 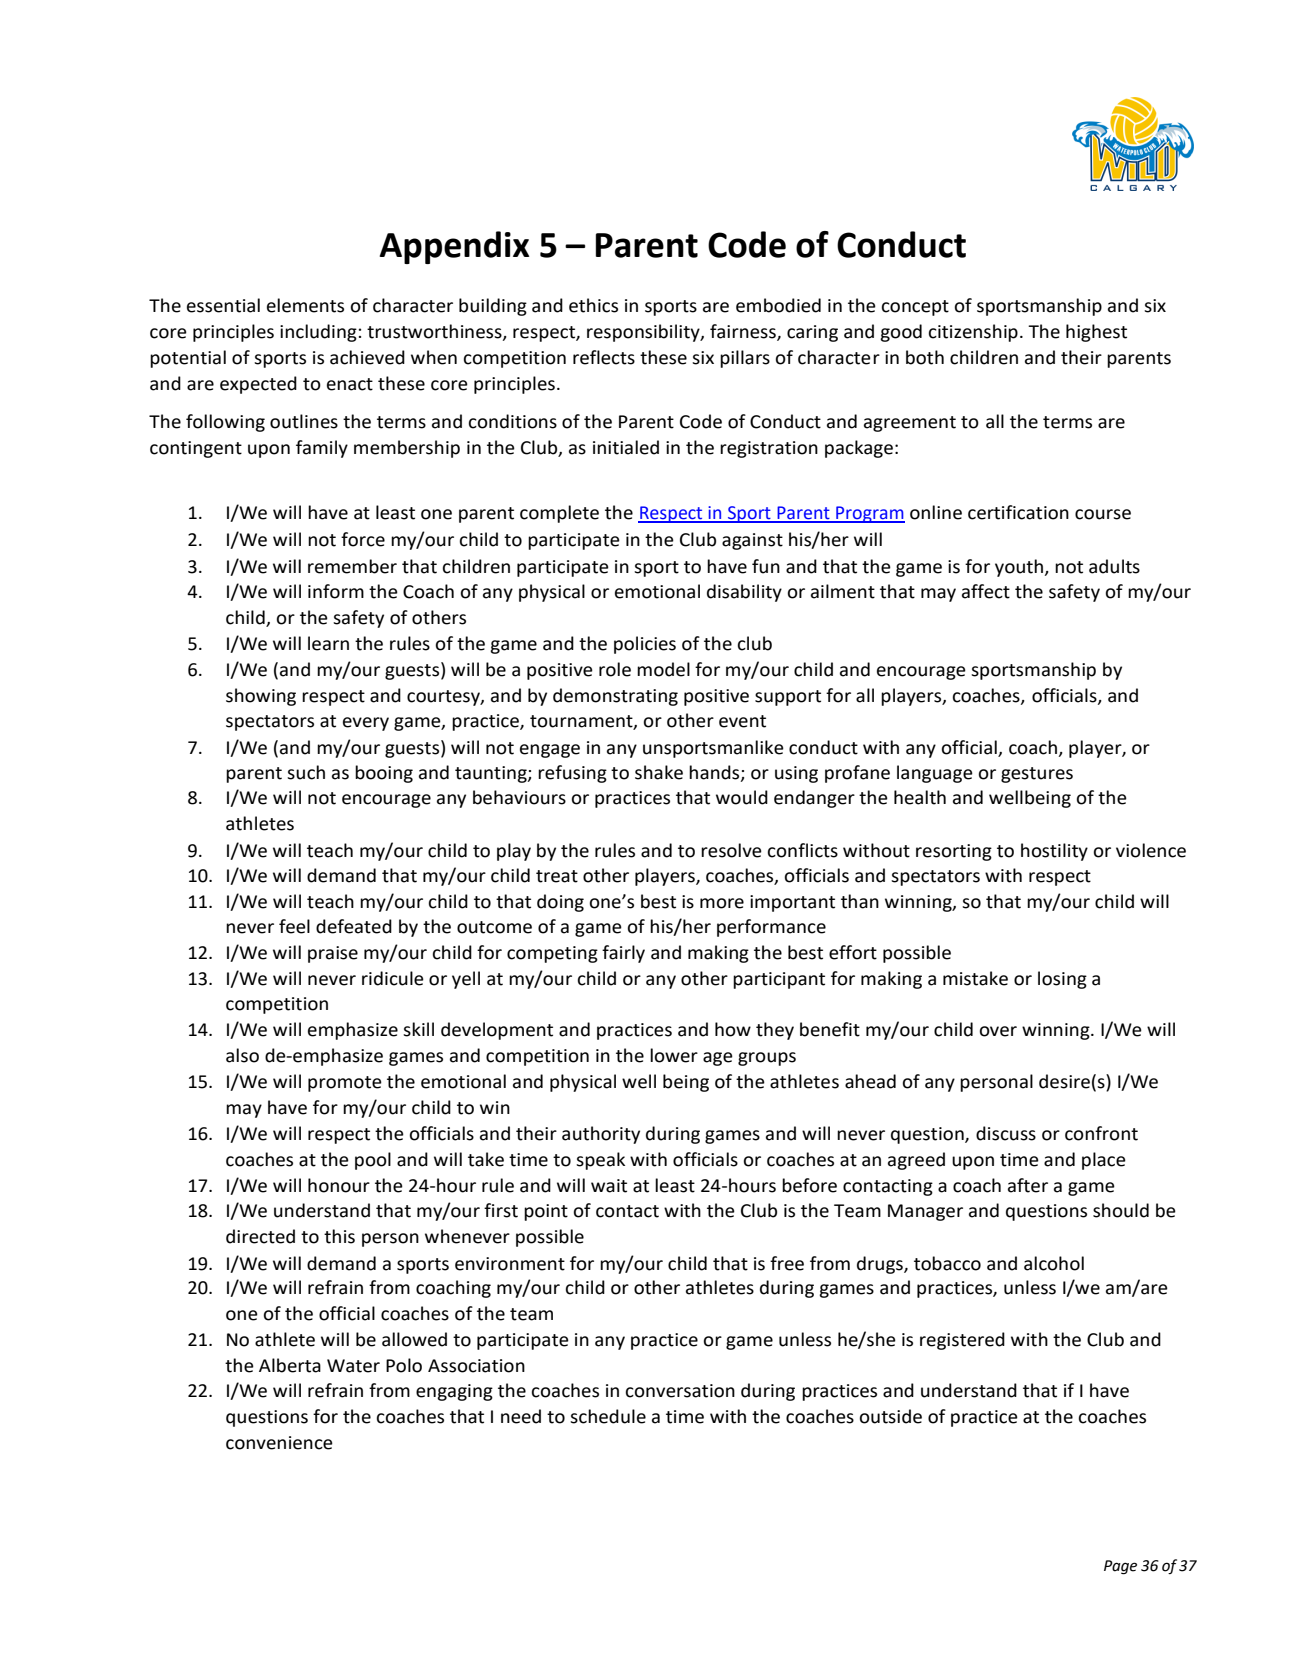 I want to click on wait, so click(x=609, y=1186).
